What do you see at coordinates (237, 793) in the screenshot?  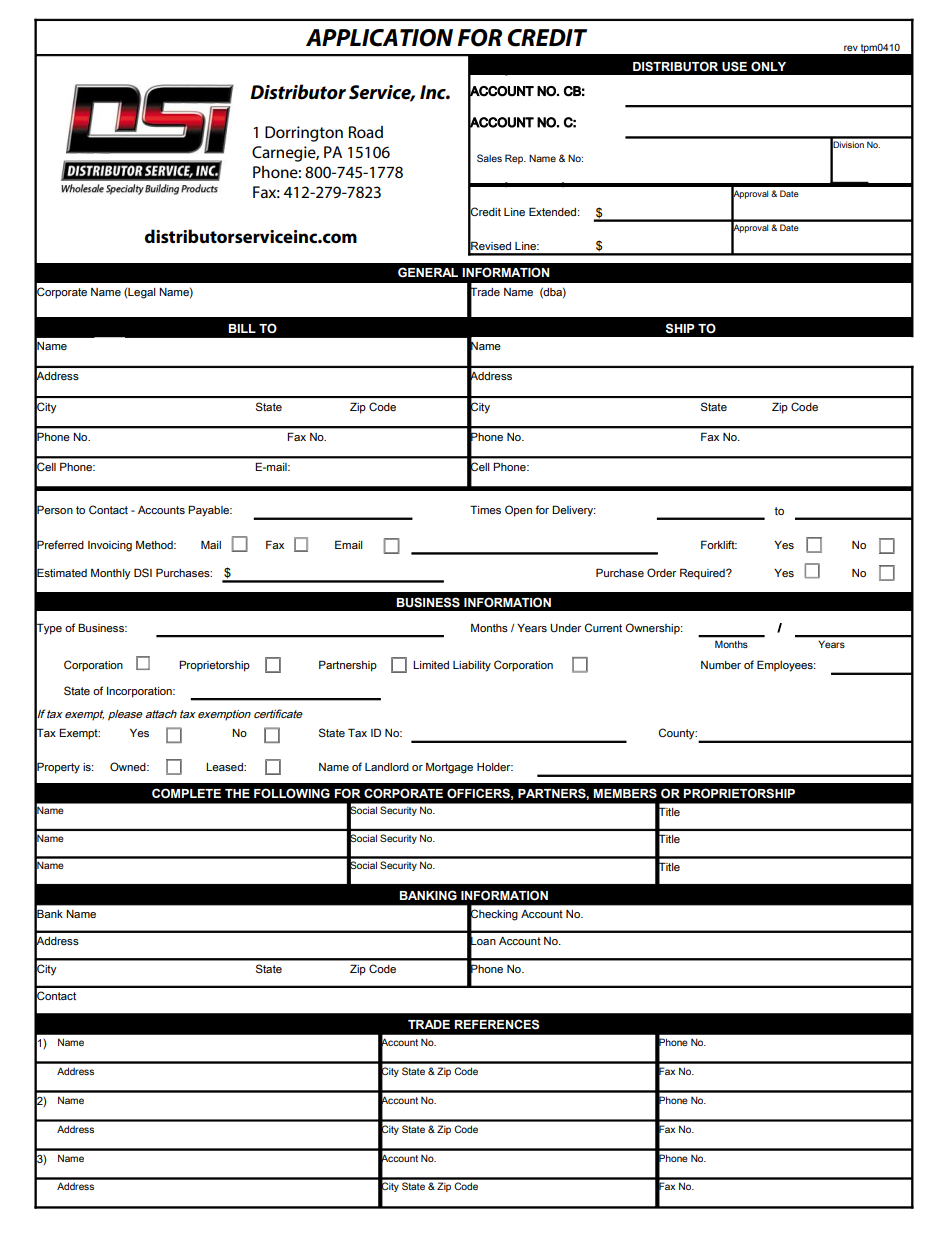 I see `THE` at bounding box center [237, 793].
